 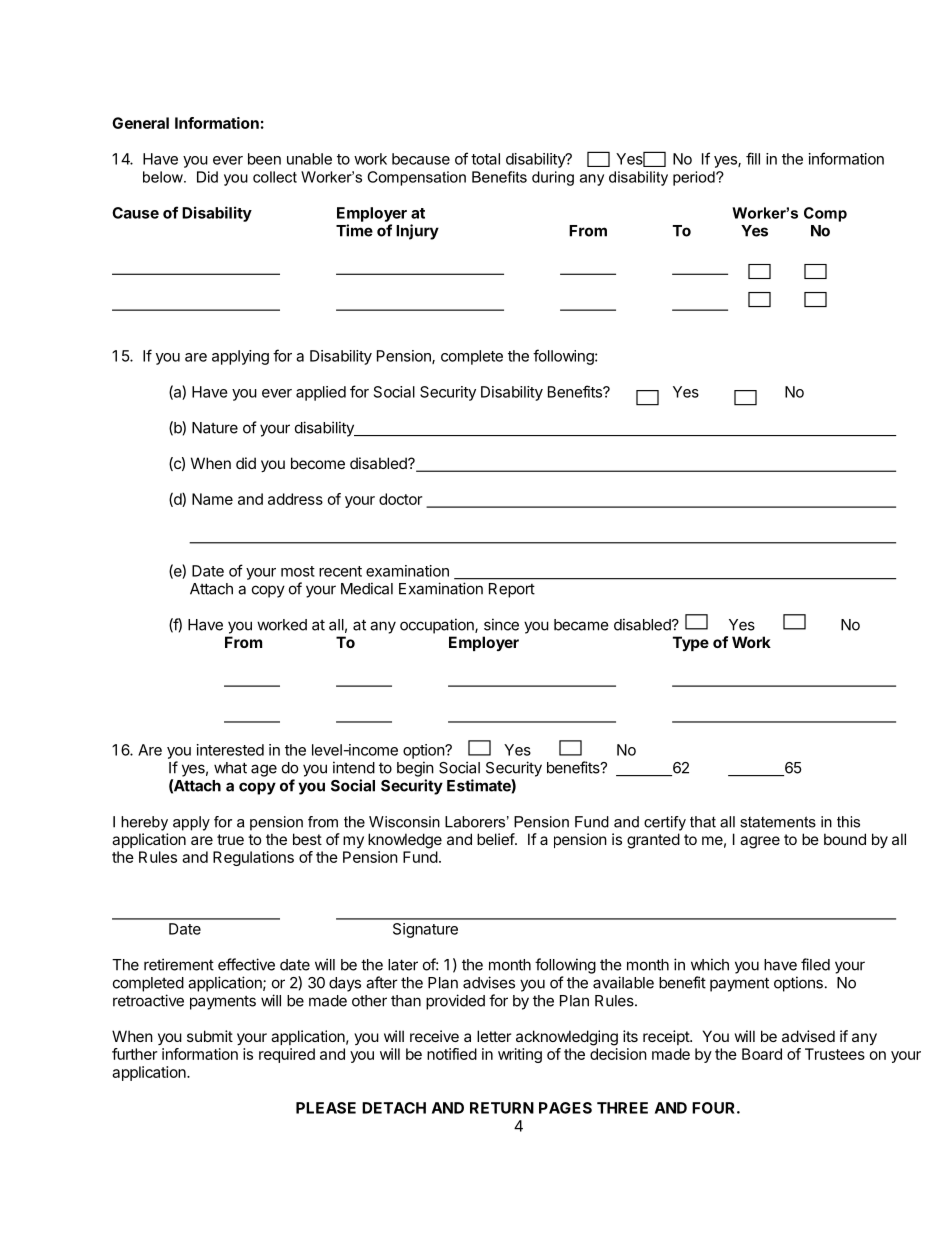 I want to click on been, so click(x=264, y=159).
